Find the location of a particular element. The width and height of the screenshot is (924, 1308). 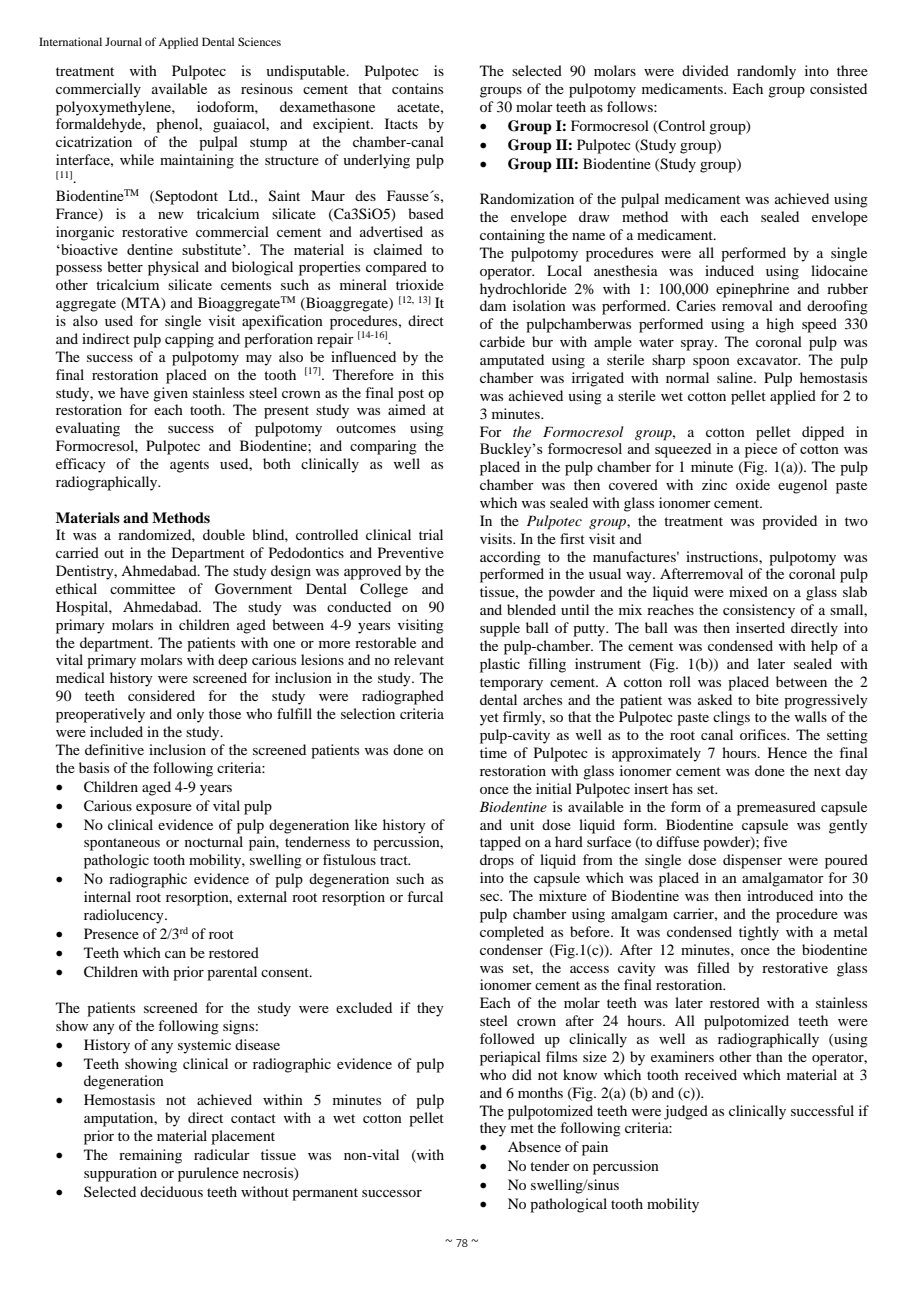

introduced is located at coordinates (780, 895).
